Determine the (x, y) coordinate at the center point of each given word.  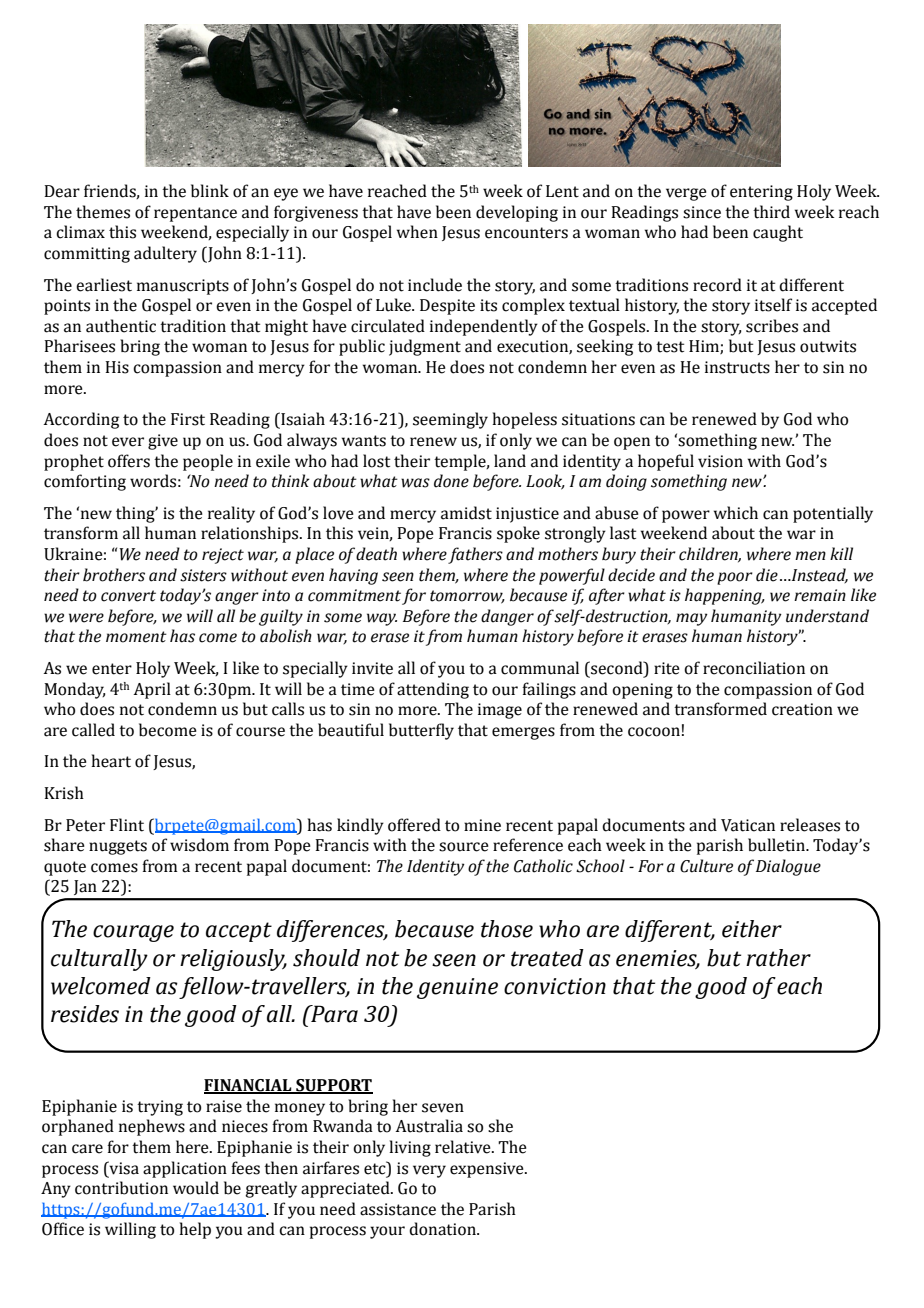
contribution (121, 1188)
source (464, 847)
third (771, 212)
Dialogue (788, 867)
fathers (475, 555)
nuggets (118, 847)
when (417, 232)
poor (735, 578)
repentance (195, 214)
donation (443, 1229)
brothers (114, 575)
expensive (488, 1170)
